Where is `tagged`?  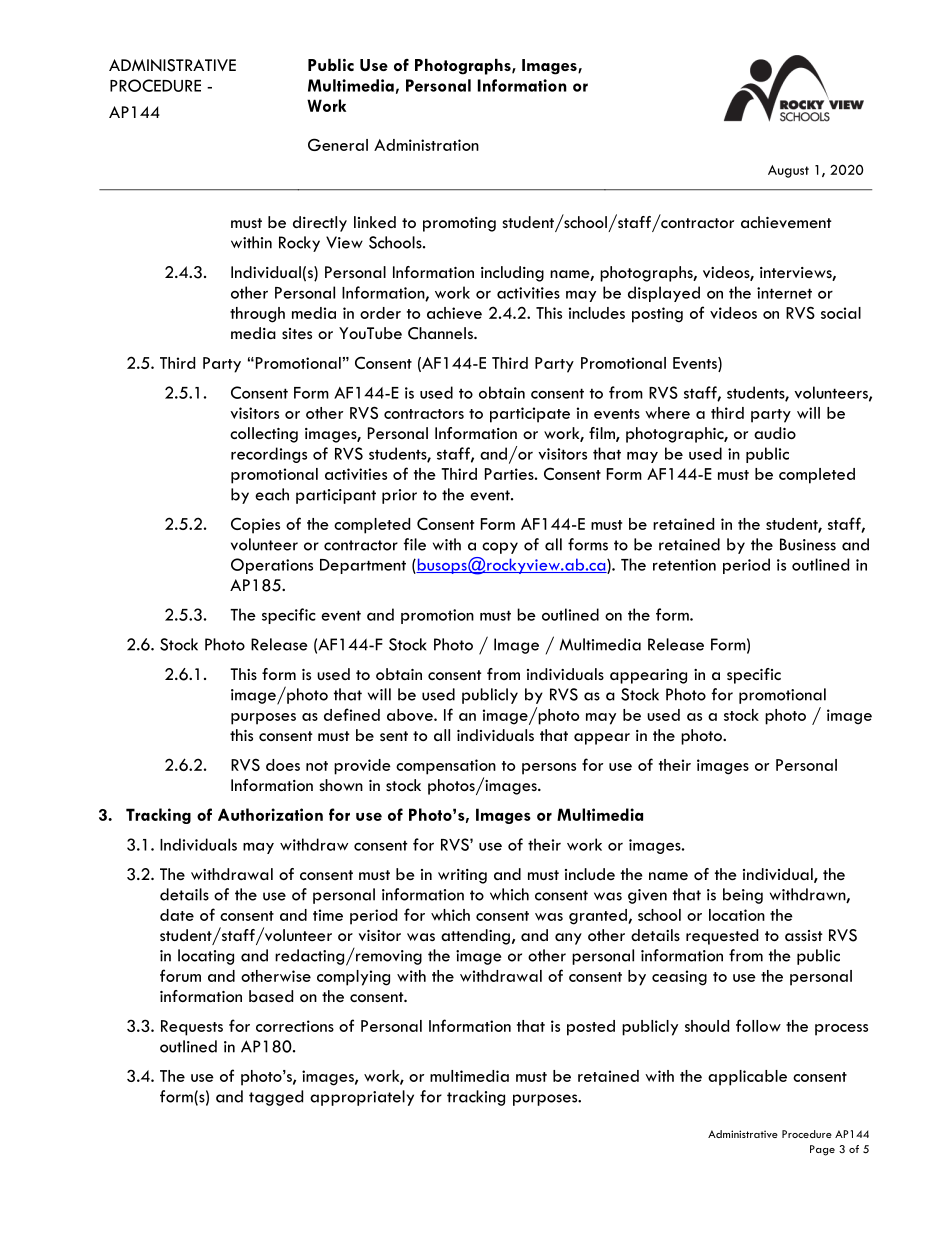
tagged is located at coordinates (276, 1098).
